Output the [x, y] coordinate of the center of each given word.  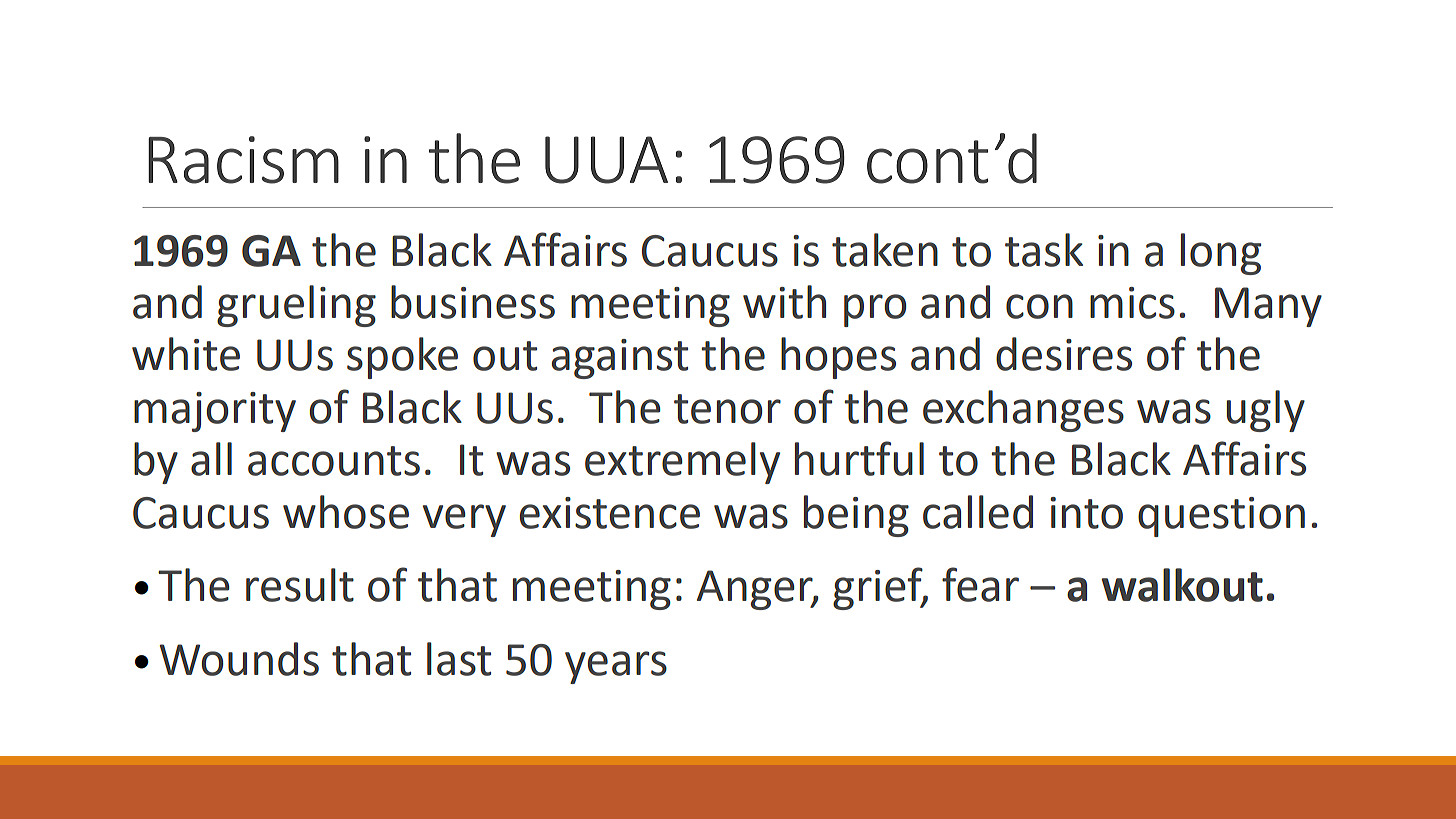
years [616, 667]
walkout [1182, 585]
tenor [727, 409]
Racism [243, 160]
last [459, 659]
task [1044, 250]
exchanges [1023, 411]
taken [885, 250]
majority [215, 412]
